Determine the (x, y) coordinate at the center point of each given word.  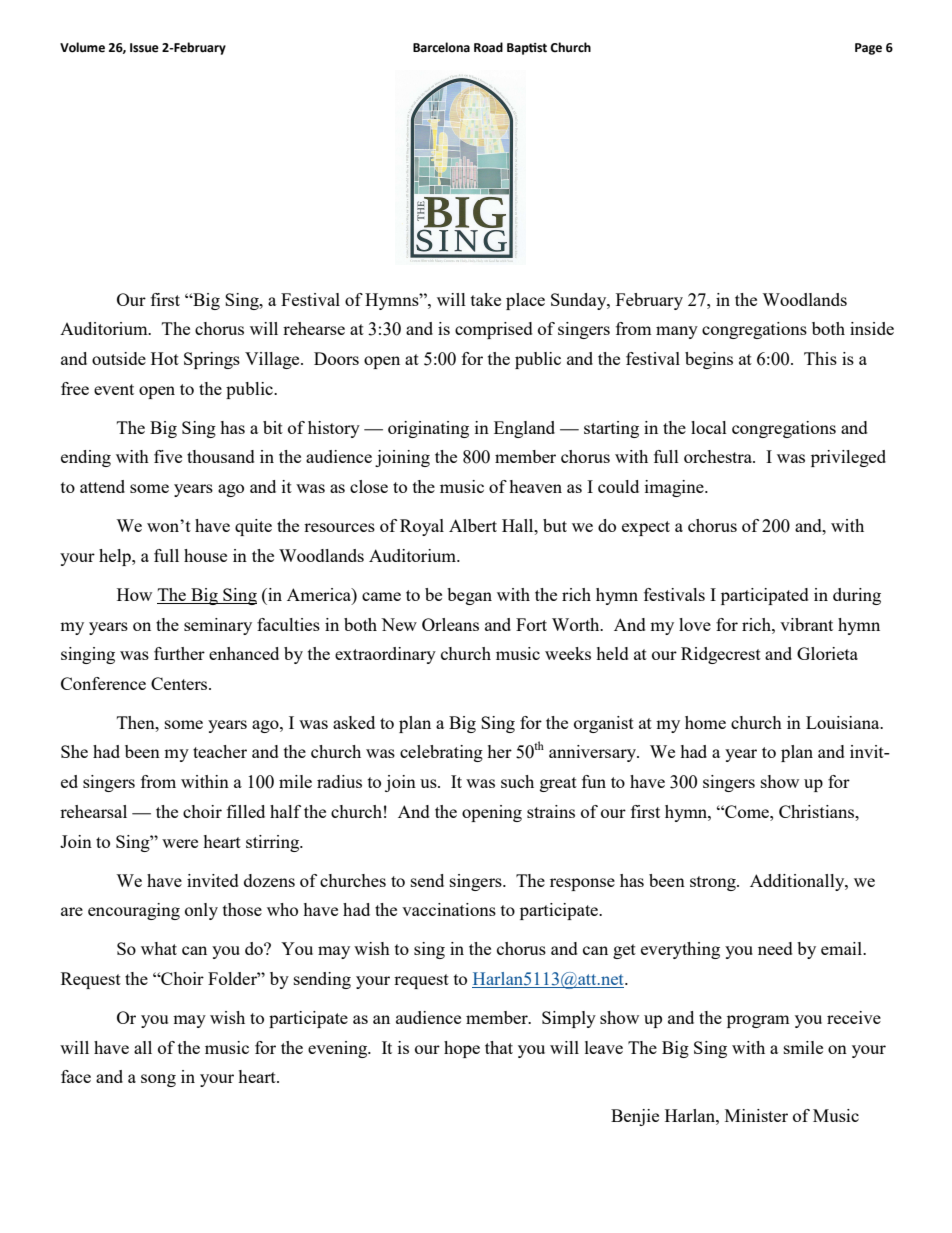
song (158, 1080)
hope (462, 1049)
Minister (756, 1115)
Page (868, 49)
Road (488, 47)
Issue (144, 48)
